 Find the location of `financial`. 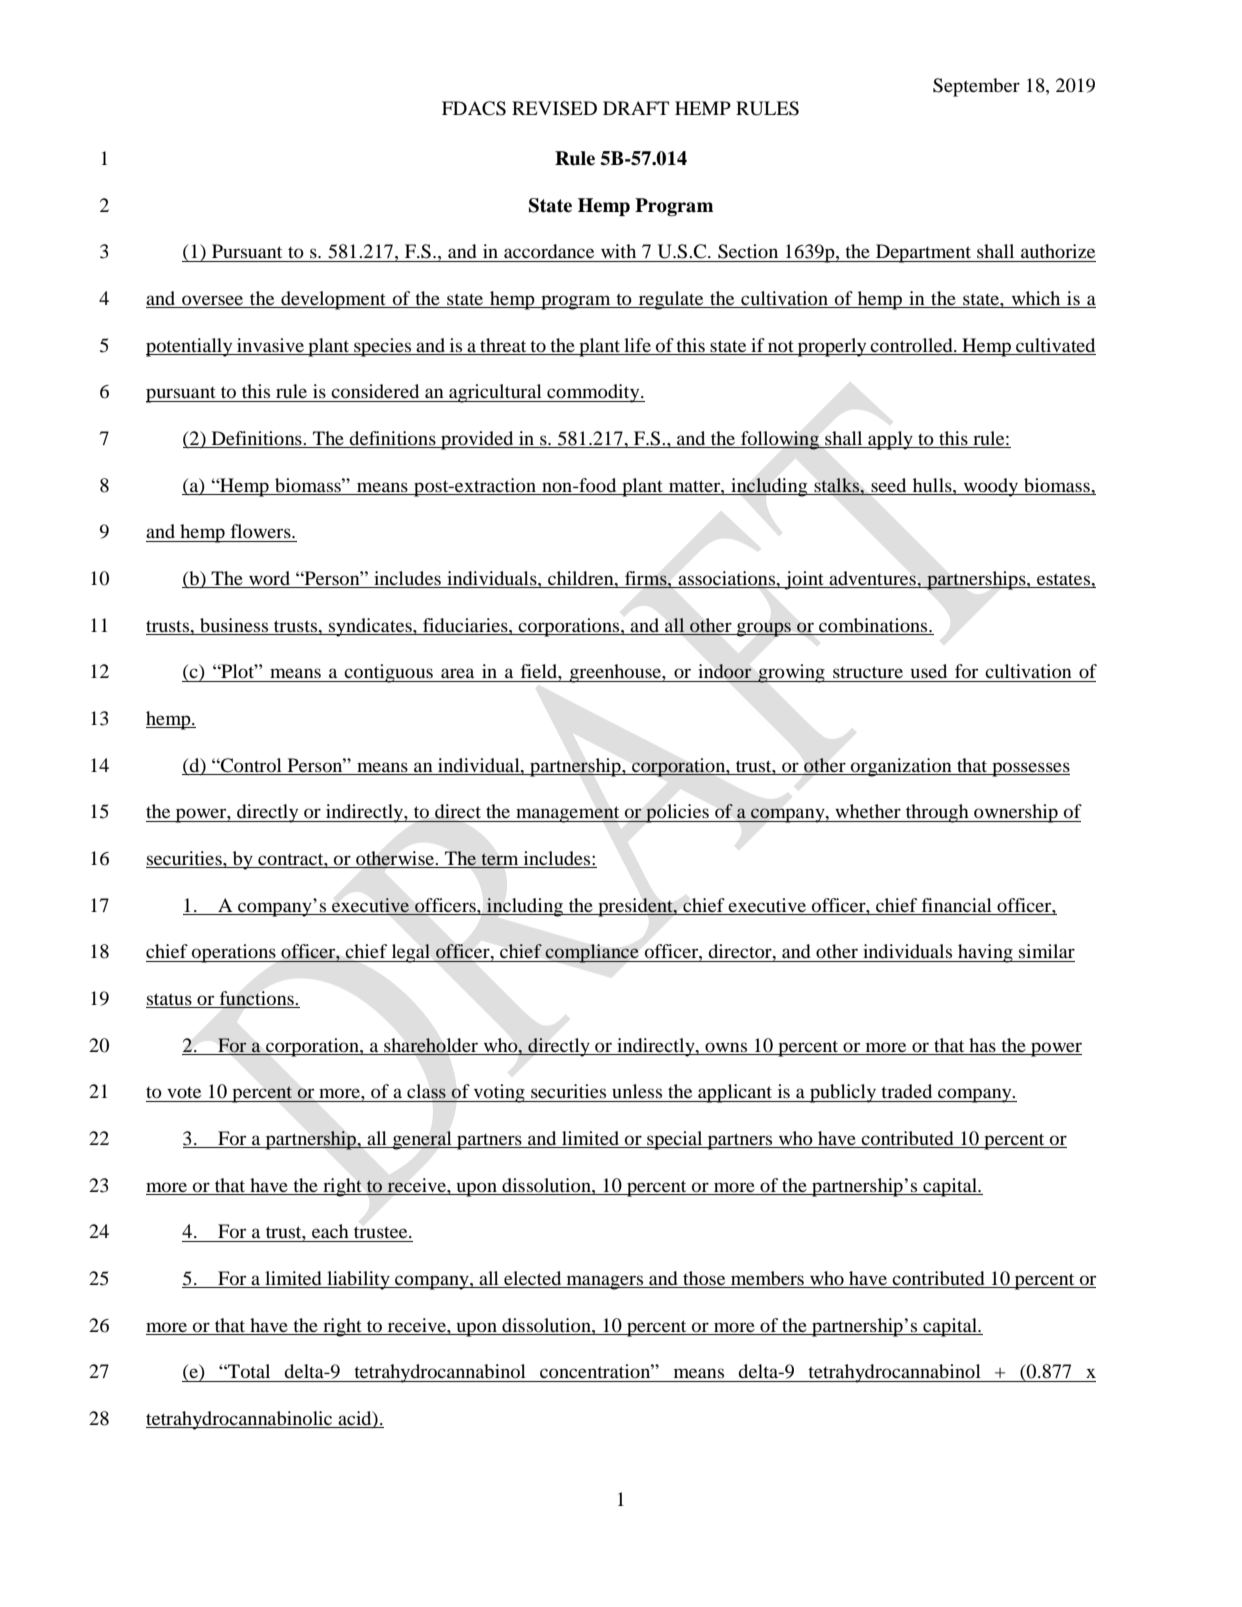

financial is located at coordinates (957, 905).
